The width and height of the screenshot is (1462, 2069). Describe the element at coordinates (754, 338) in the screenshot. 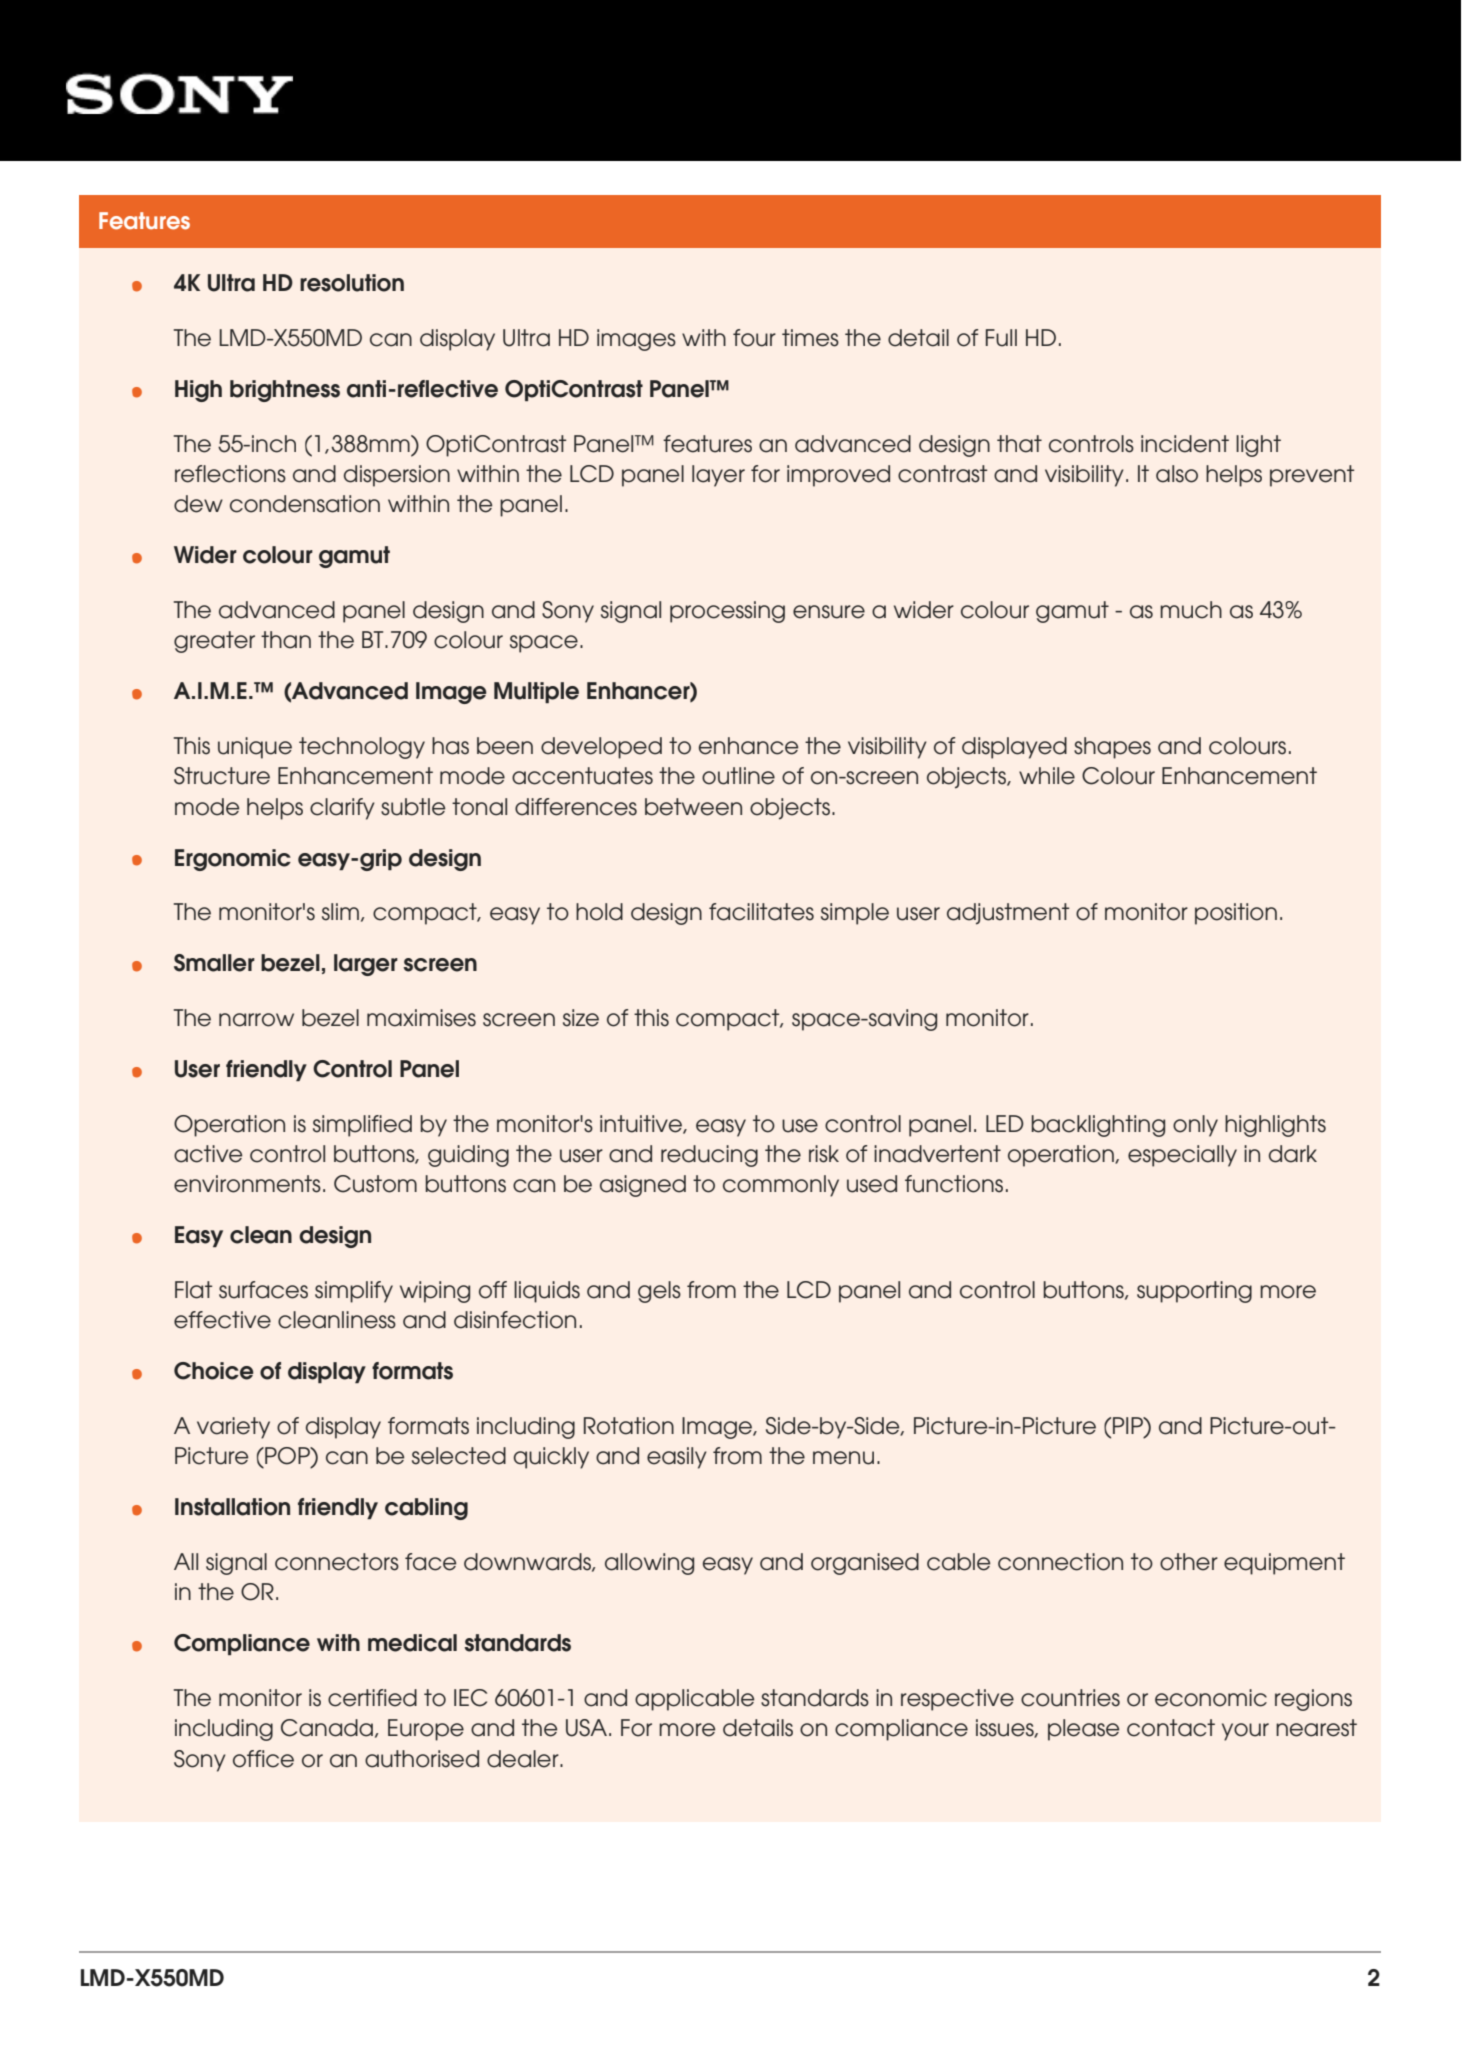

I see `four` at that location.
